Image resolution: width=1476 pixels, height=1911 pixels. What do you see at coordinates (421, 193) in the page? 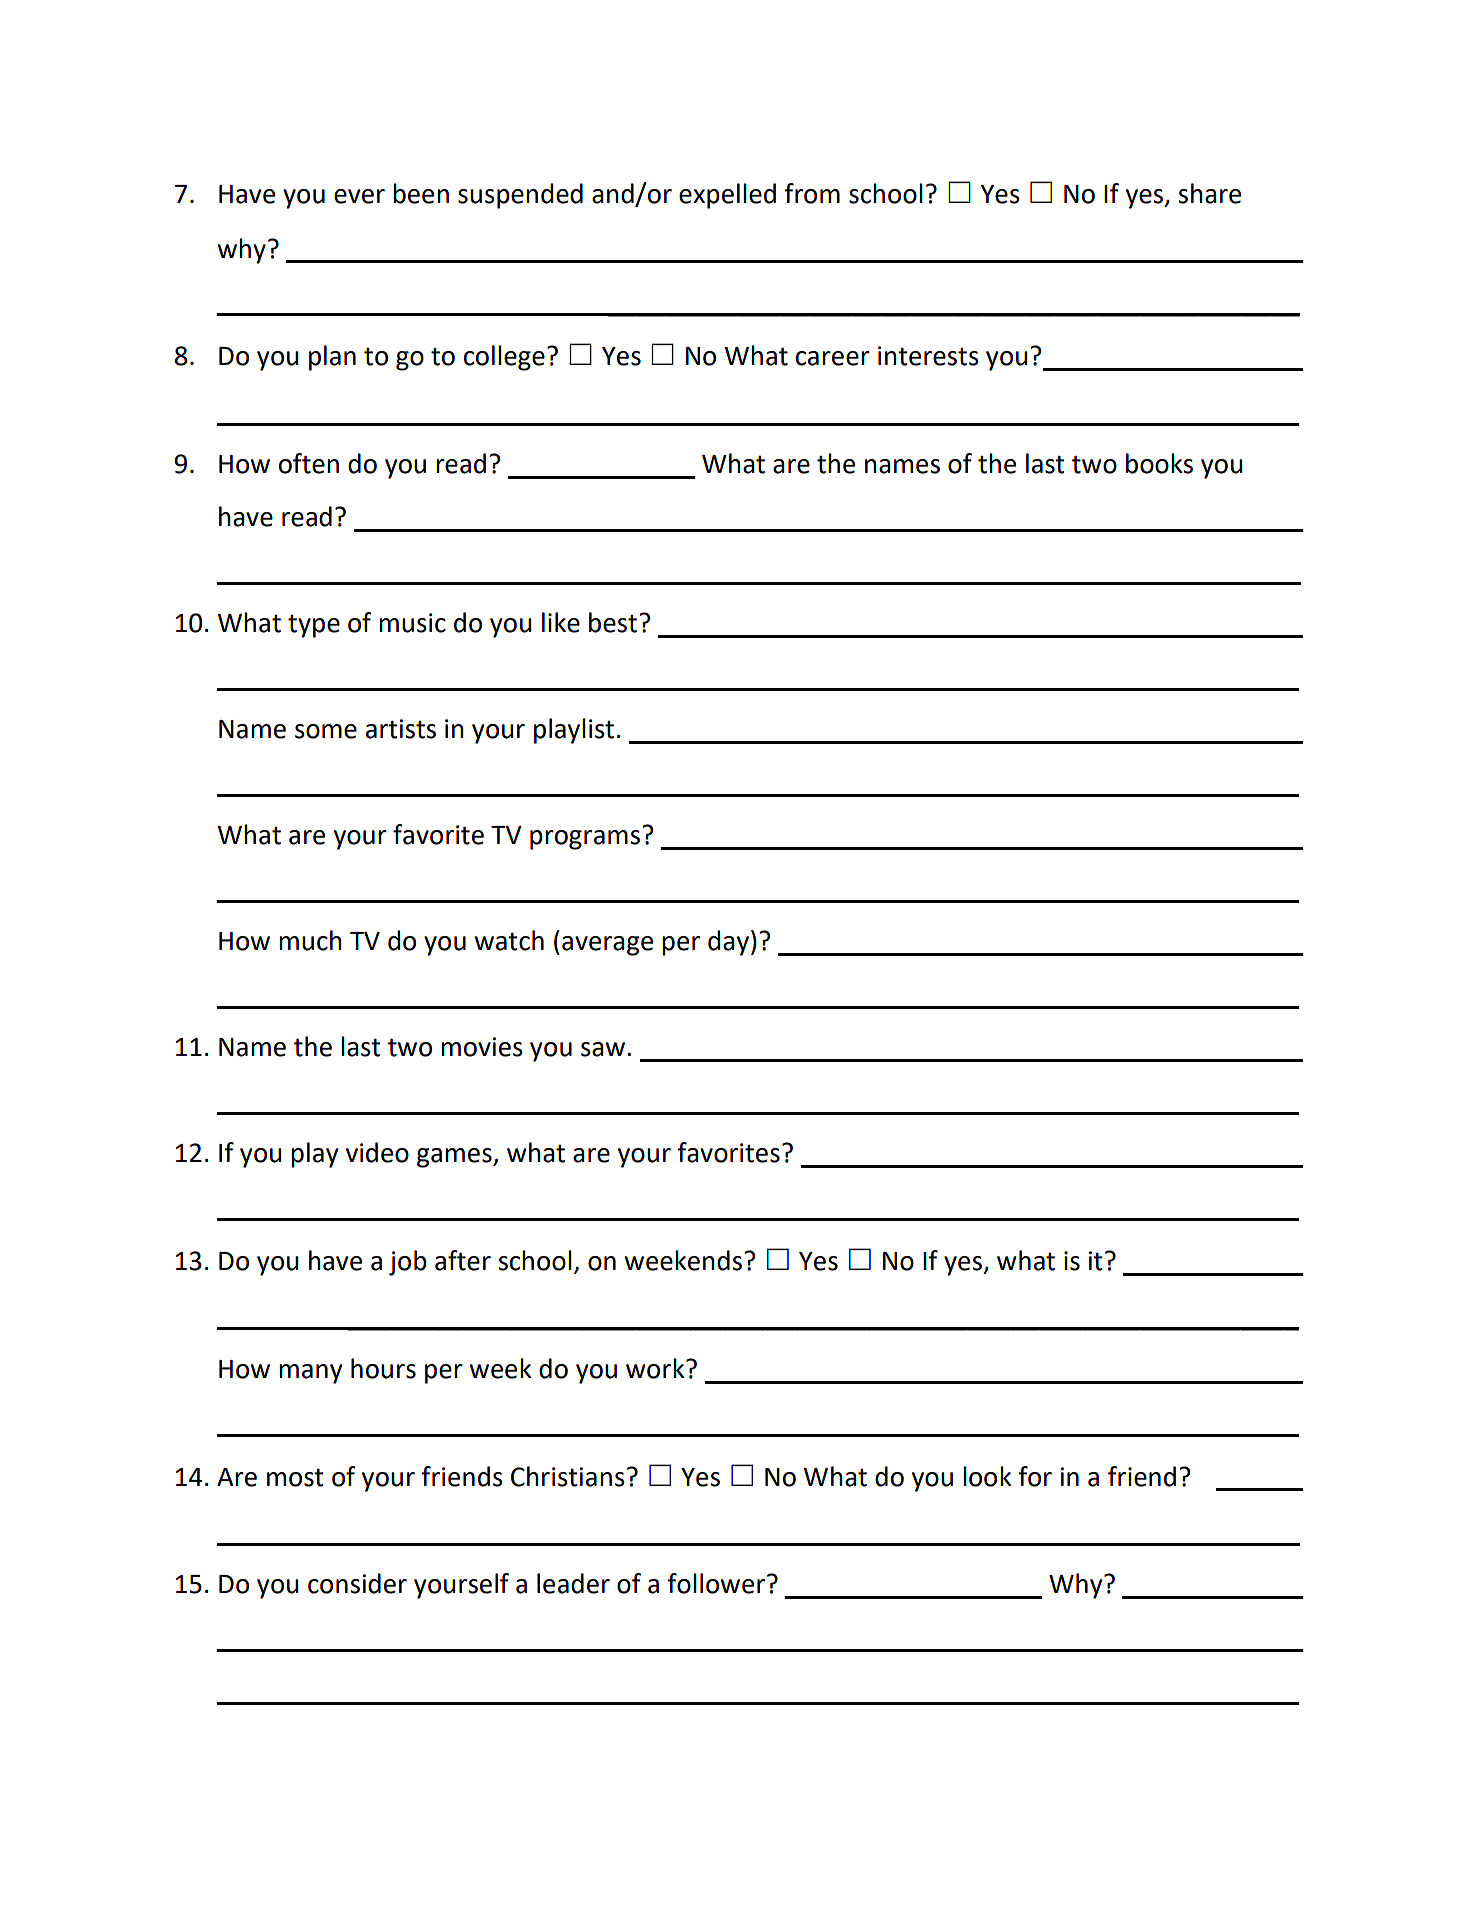
I see `been` at bounding box center [421, 193].
